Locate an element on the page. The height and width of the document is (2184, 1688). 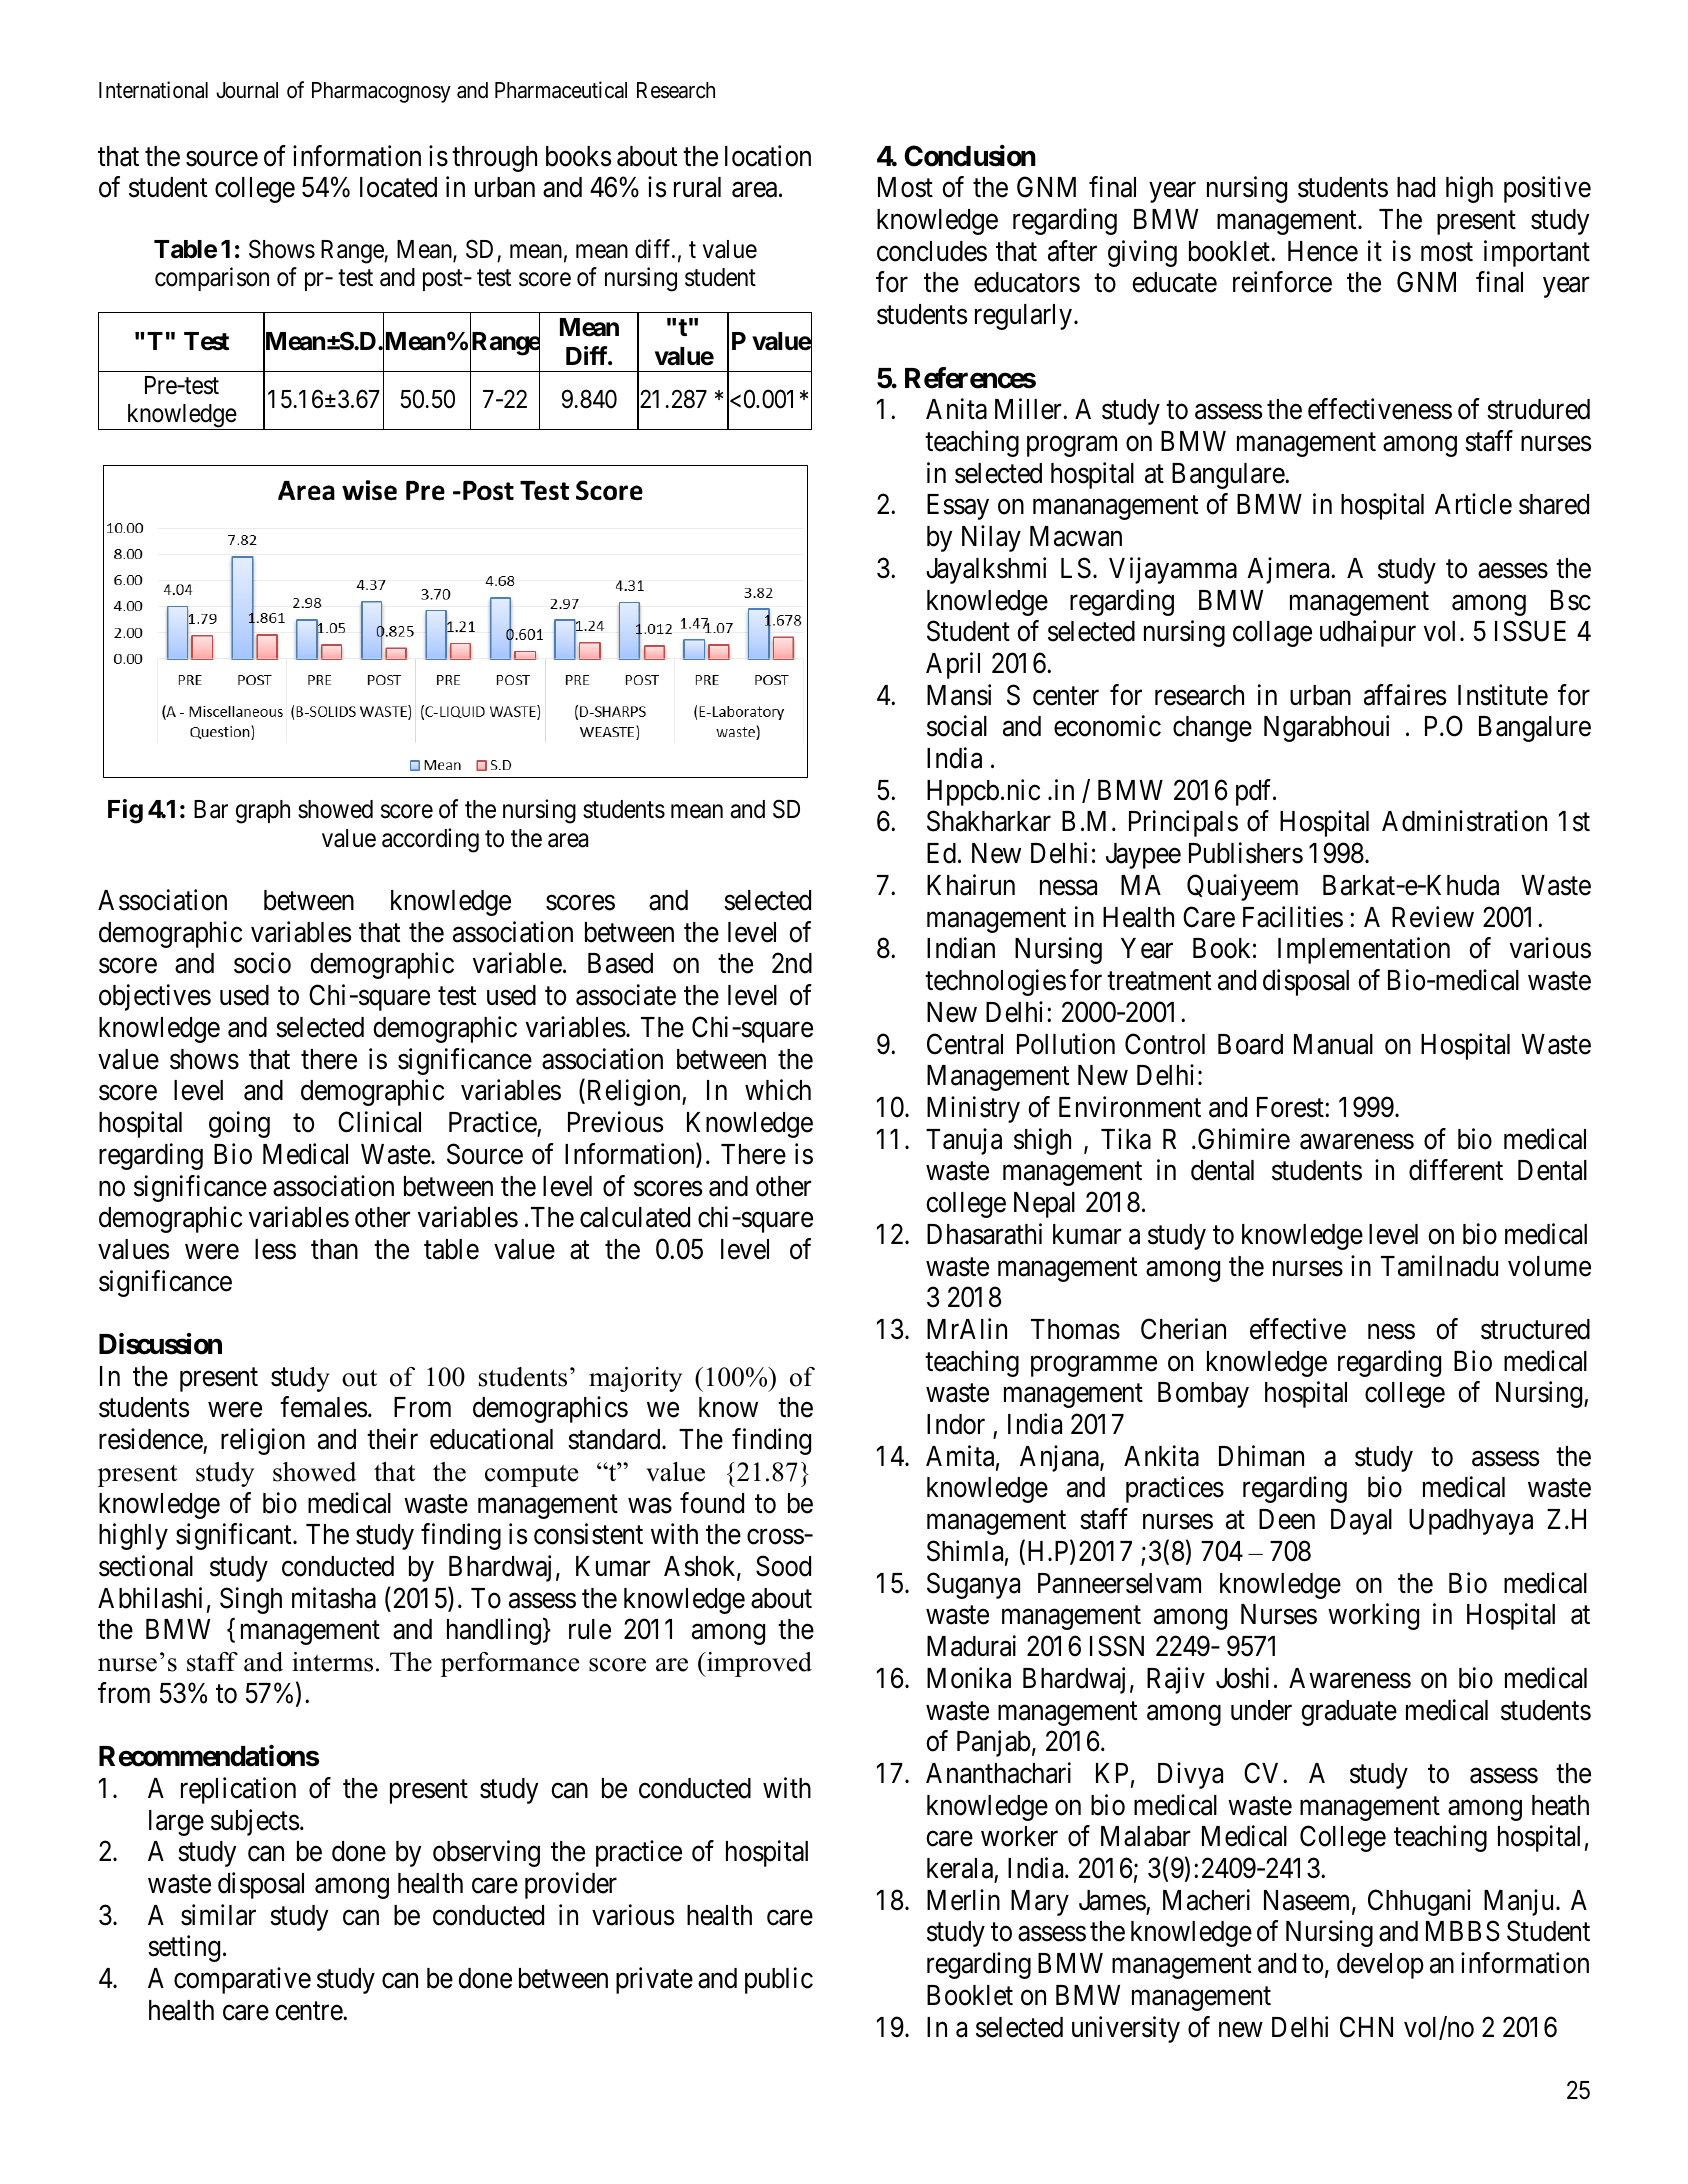
structured is located at coordinates (1535, 1329).
